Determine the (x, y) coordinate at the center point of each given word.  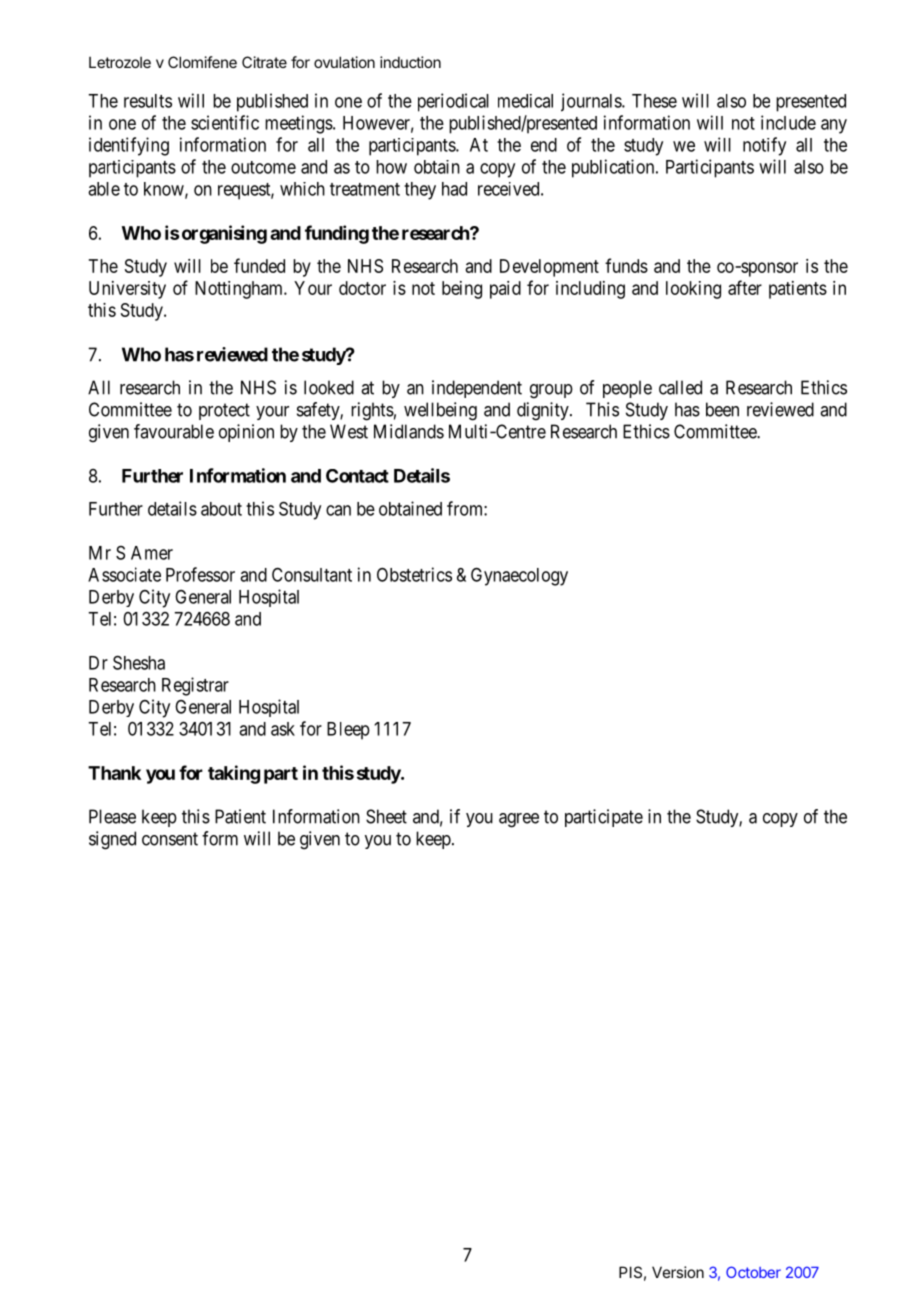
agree (519, 820)
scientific (225, 122)
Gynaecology (519, 576)
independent (477, 389)
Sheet (386, 816)
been (722, 409)
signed (112, 840)
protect (224, 411)
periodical (453, 102)
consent (170, 839)
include (788, 122)
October (753, 1272)
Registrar (195, 686)
